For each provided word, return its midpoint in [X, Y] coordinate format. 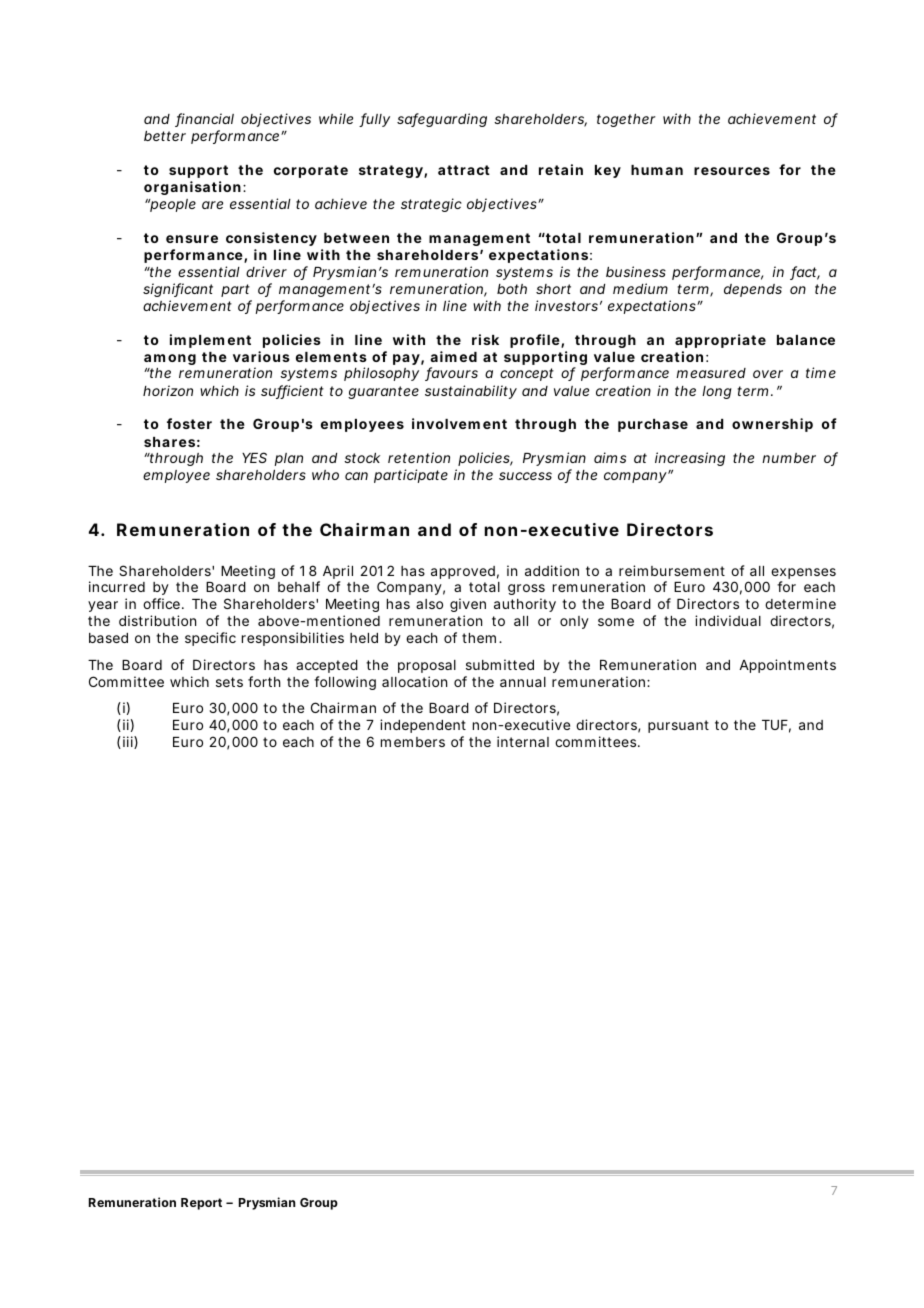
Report [201, 1204]
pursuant [678, 726]
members [413, 742]
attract [464, 170]
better [165, 136]
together [626, 120]
